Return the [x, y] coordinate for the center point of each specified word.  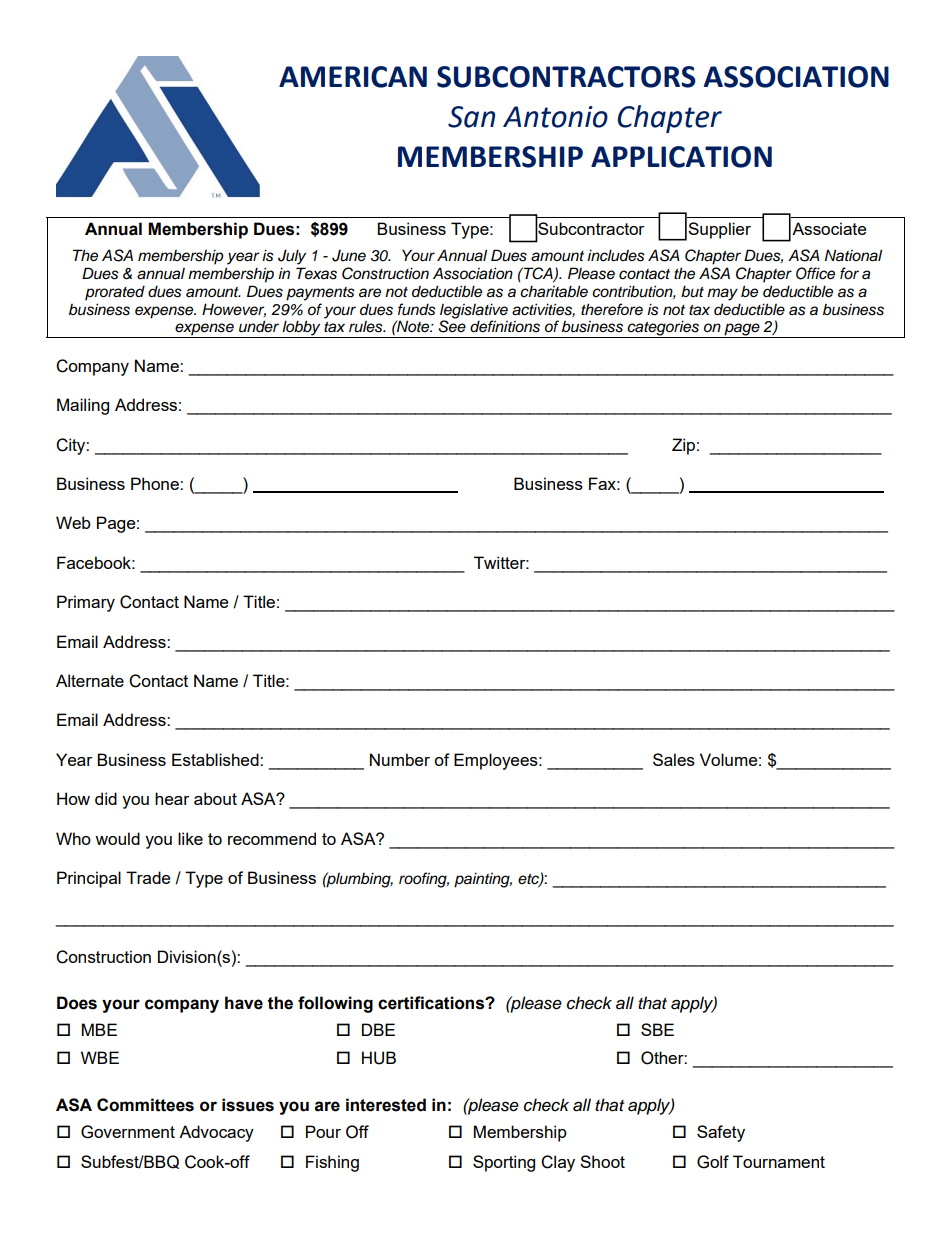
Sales [674, 759]
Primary [86, 603]
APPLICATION [681, 157]
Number [400, 759]
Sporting [504, 1163]
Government [128, 1132]
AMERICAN [353, 77]
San [471, 117]
